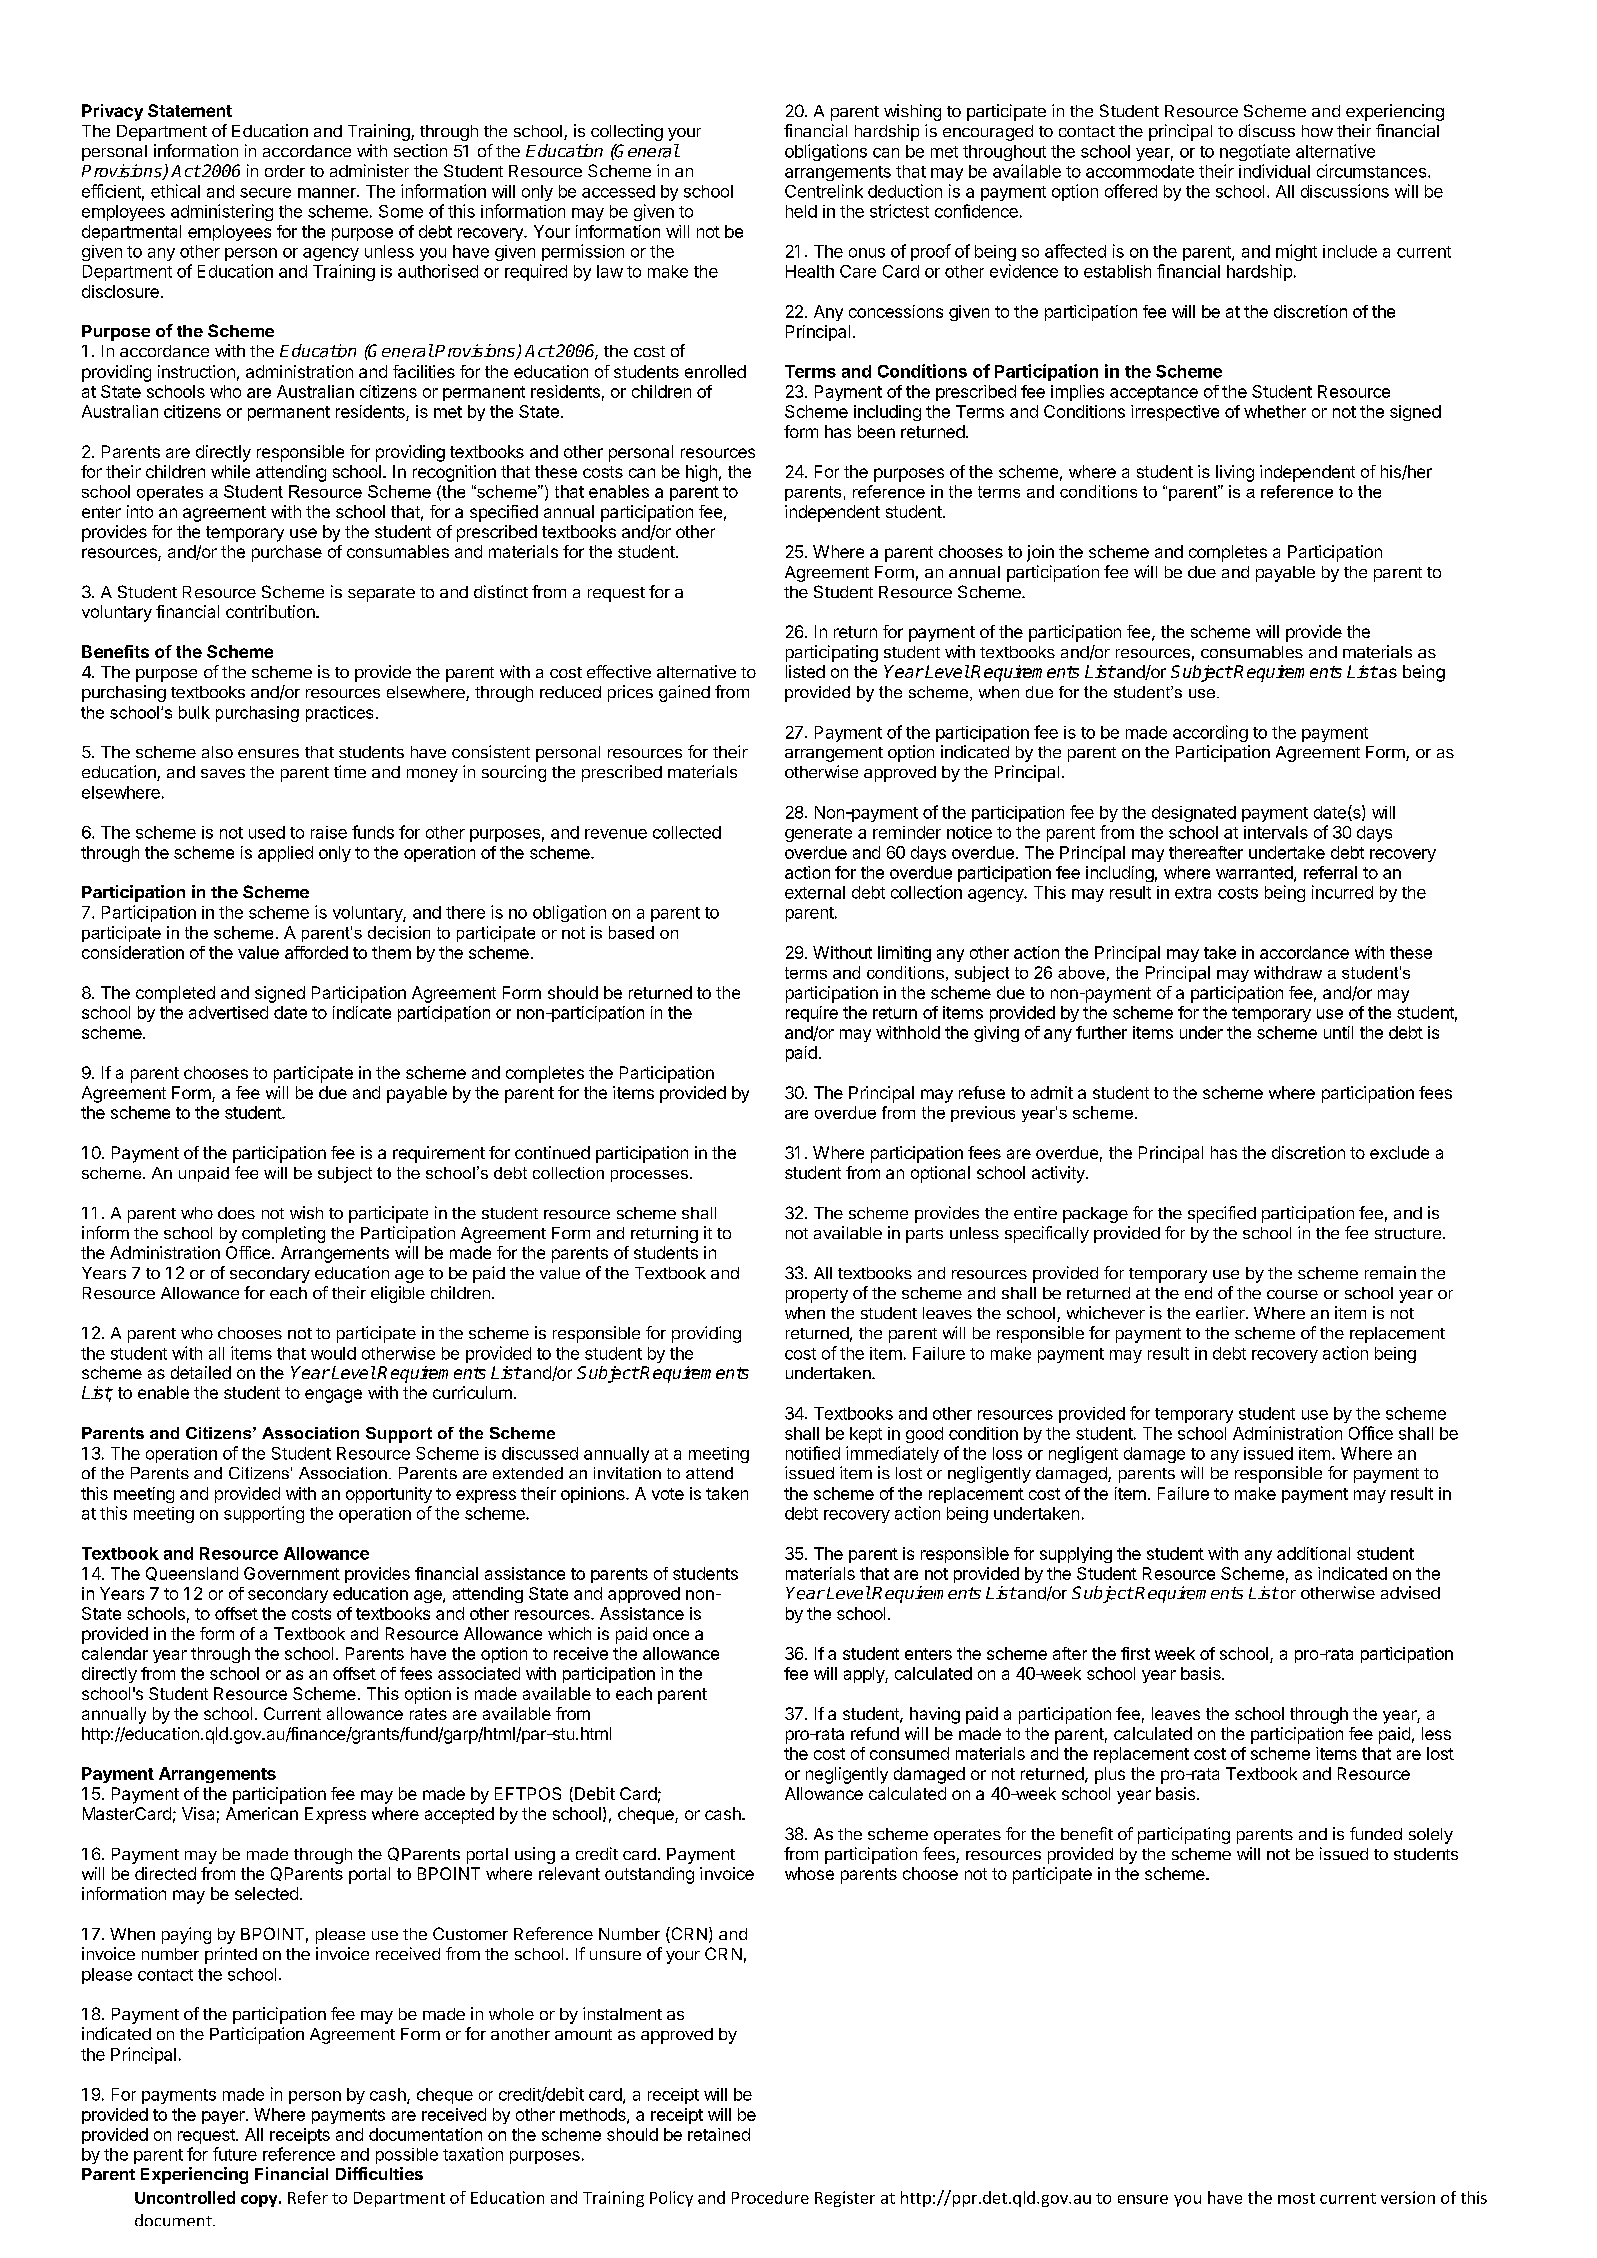 This image has width=1597, height=2258. Describe the element at coordinates (865, 1675) in the image. I see `apply` at that location.
